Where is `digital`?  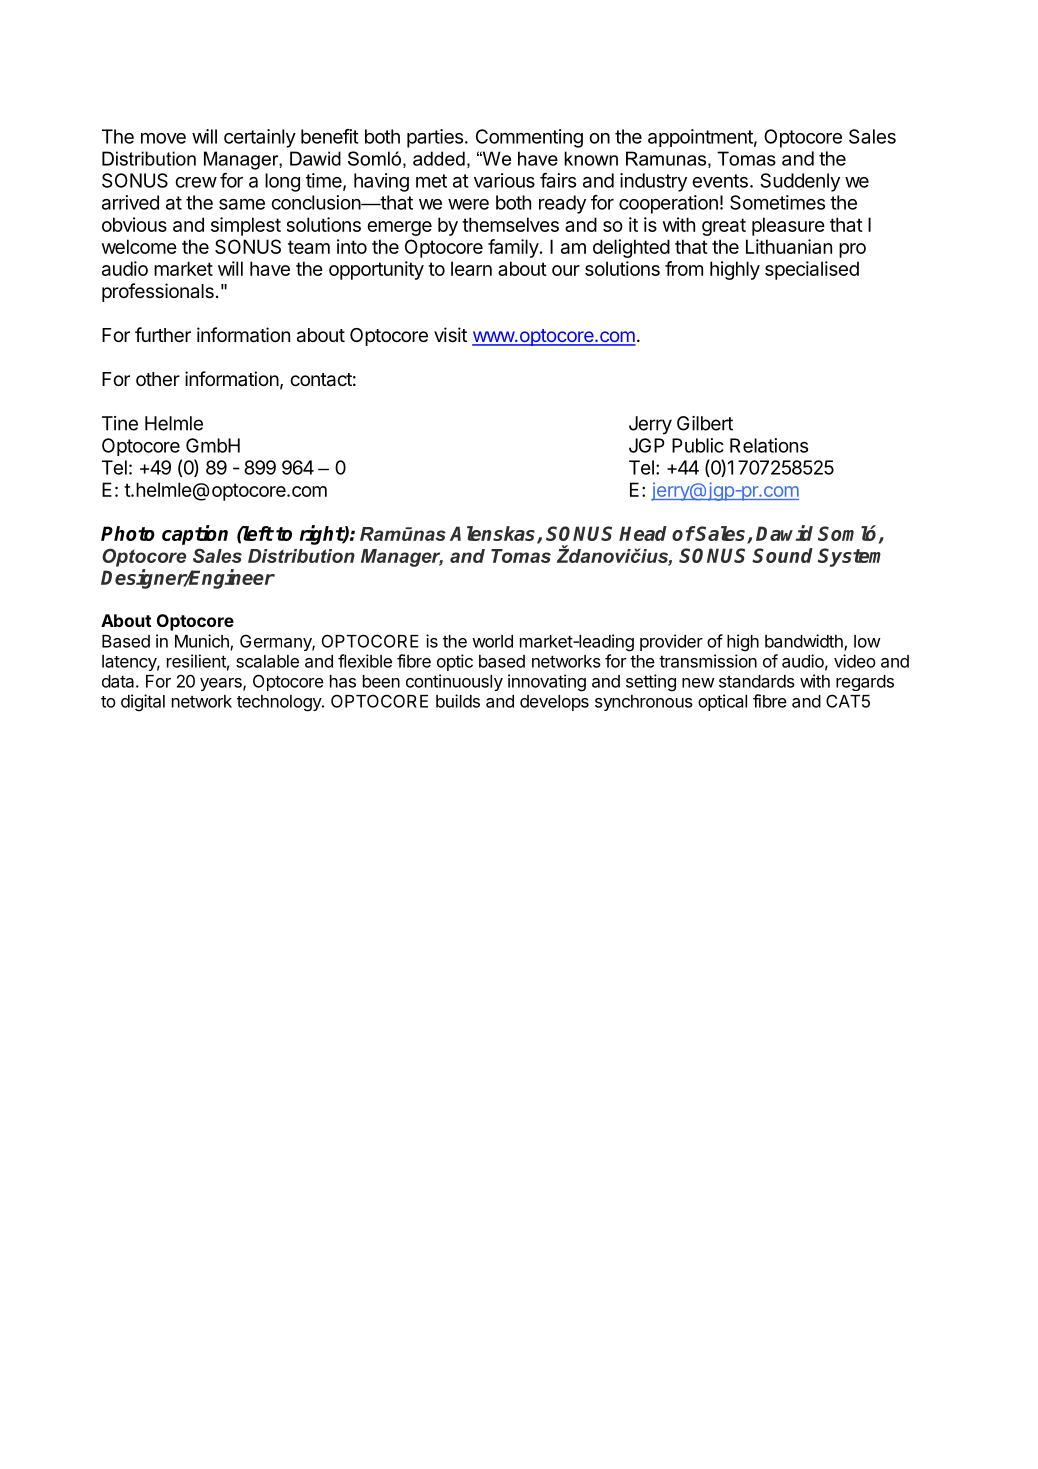 digital is located at coordinates (143, 703).
